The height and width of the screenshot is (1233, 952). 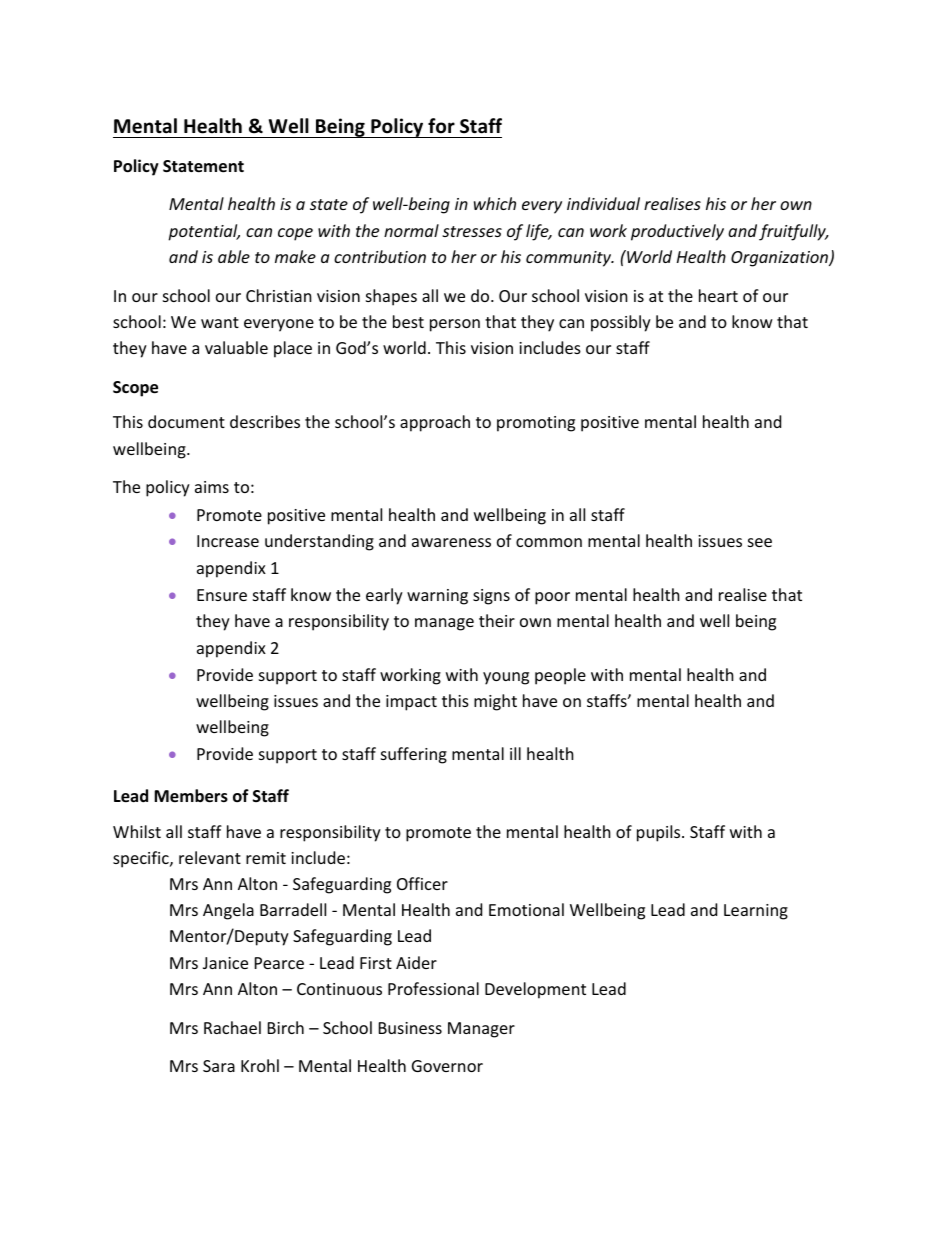 What do you see at coordinates (455, 325) in the screenshot?
I see `person` at bounding box center [455, 325].
